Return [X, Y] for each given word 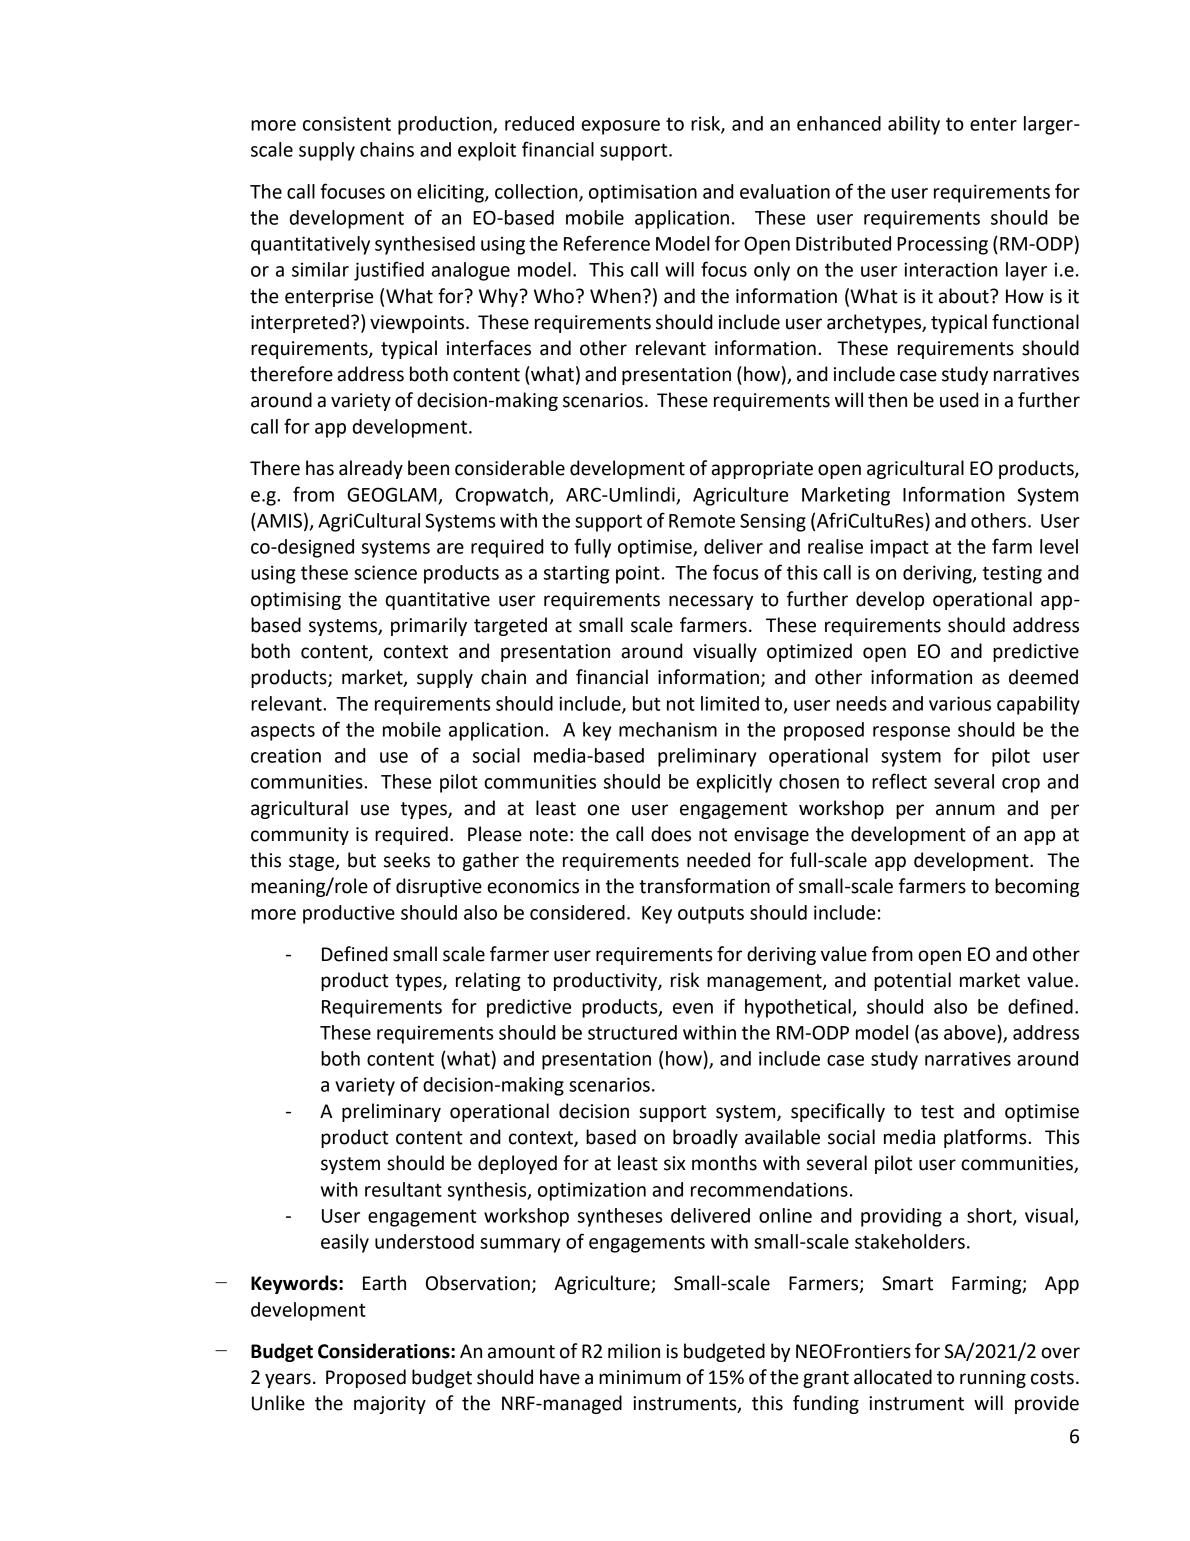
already [371, 469]
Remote [702, 521]
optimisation [643, 193]
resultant [403, 1189]
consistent [347, 123]
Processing [942, 245]
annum [965, 810]
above [971, 1032]
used [959, 400]
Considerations [385, 1351]
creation [286, 755]
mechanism [668, 729]
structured [632, 1032]
